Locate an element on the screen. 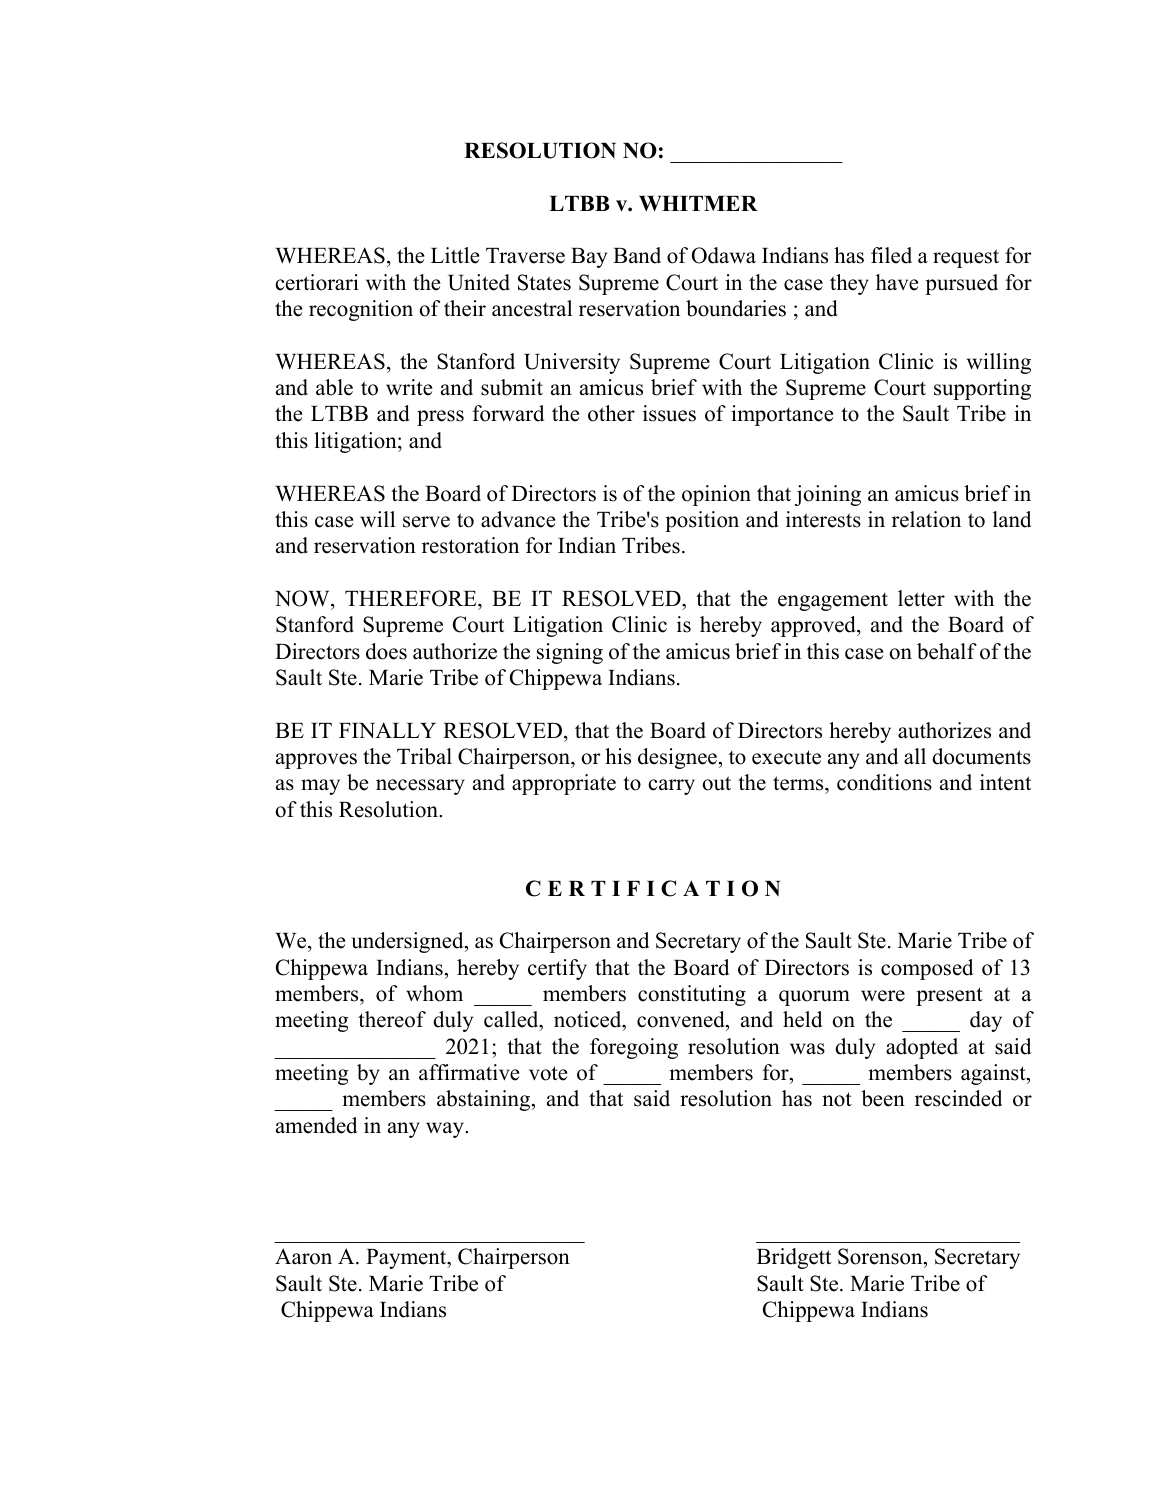  filed is located at coordinates (891, 255).
